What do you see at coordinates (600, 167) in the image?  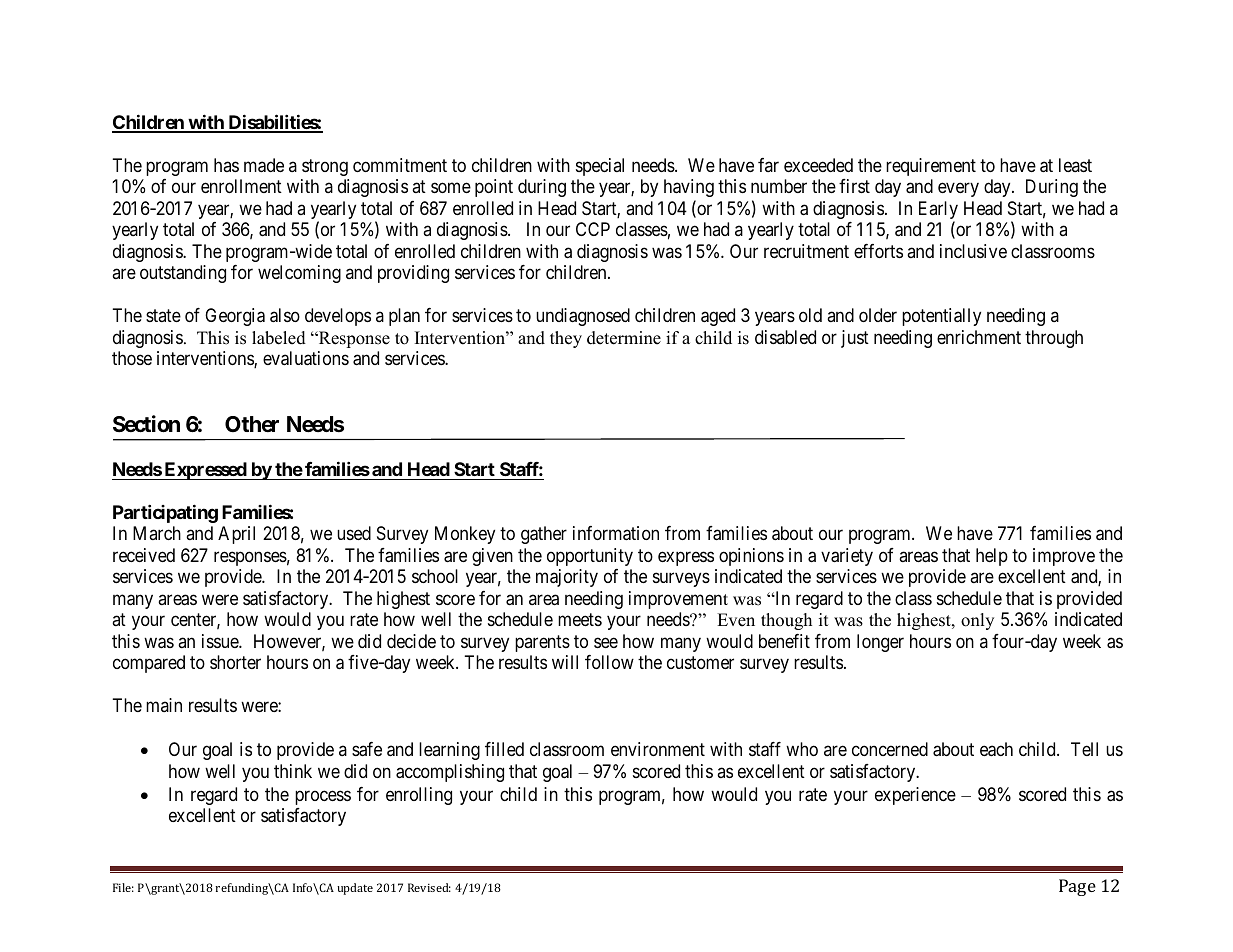 I see `special` at bounding box center [600, 167].
